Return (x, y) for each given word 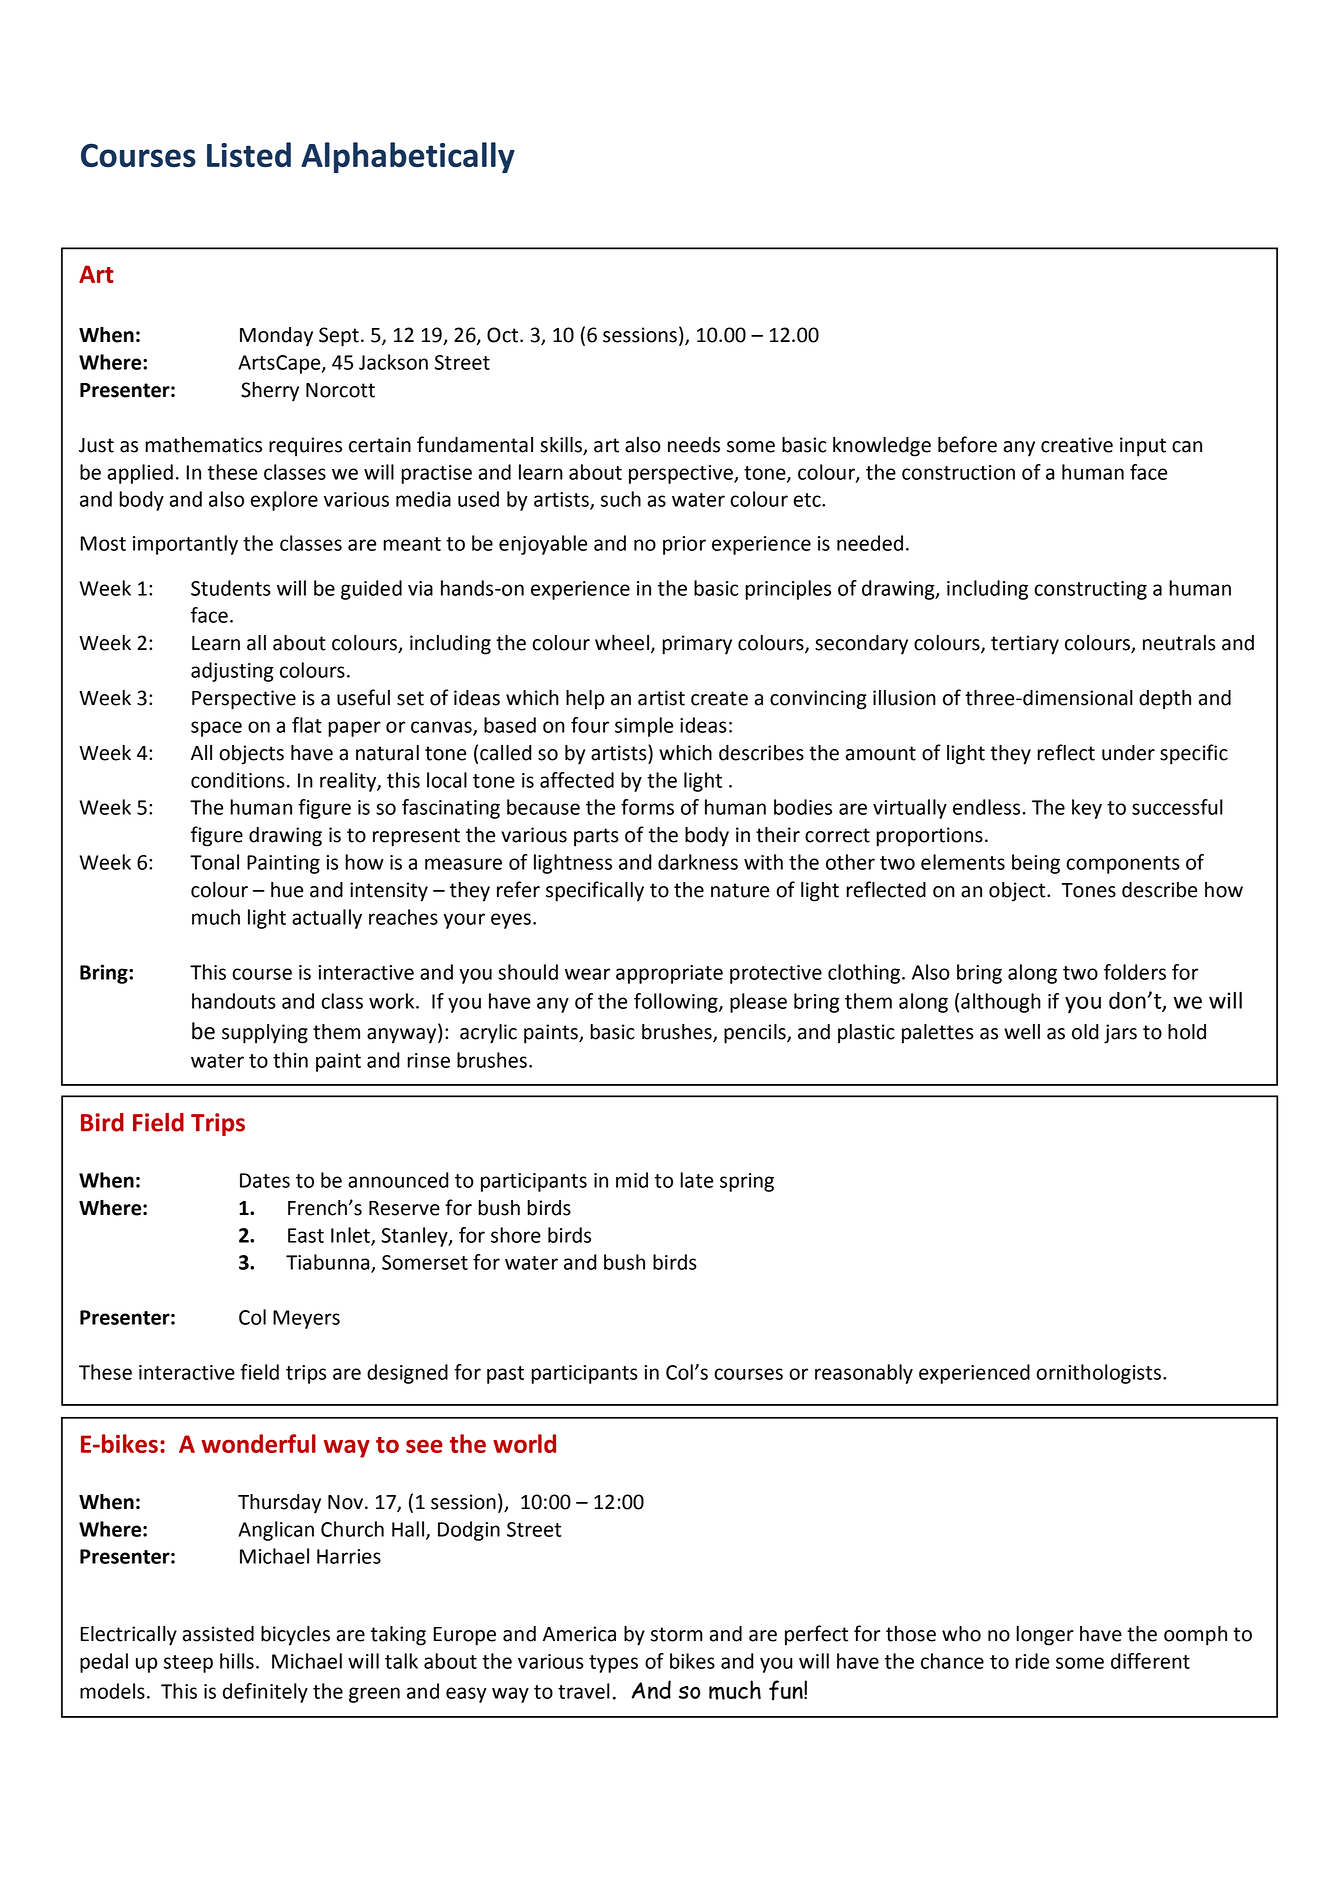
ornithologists (1098, 1374)
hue (287, 890)
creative (1077, 445)
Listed (249, 155)
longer (1045, 1636)
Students (231, 588)
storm (677, 1634)
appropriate (669, 974)
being (1036, 864)
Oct (504, 335)
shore (516, 1235)
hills (237, 1661)
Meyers (306, 1319)
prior (684, 545)
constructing (1090, 590)
